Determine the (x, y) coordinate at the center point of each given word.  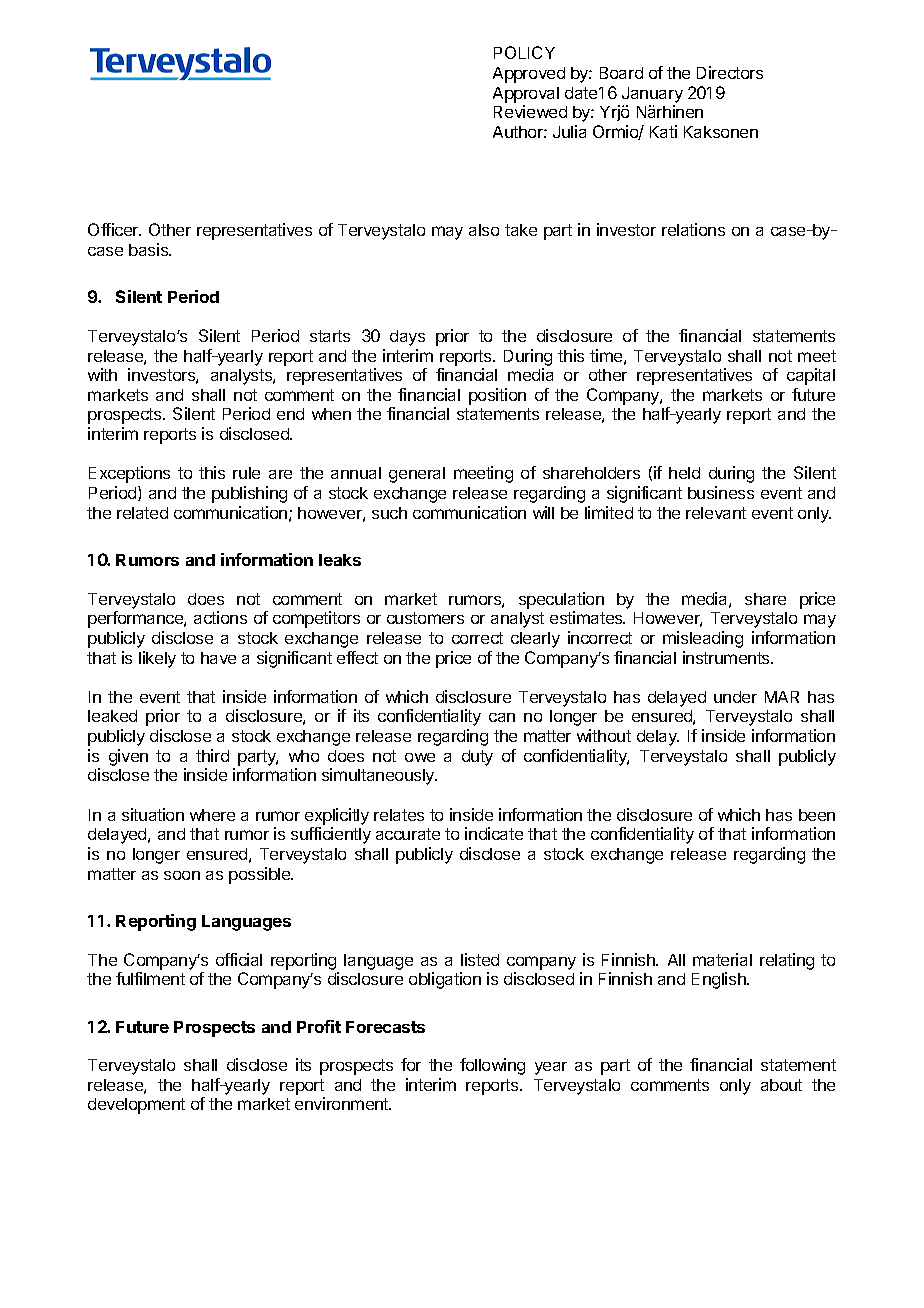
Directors (730, 72)
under (735, 697)
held (684, 473)
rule (246, 473)
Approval (526, 95)
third (212, 755)
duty (477, 758)
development (136, 1106)
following (492, 1066)
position (497, 396)
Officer (114, 229)
